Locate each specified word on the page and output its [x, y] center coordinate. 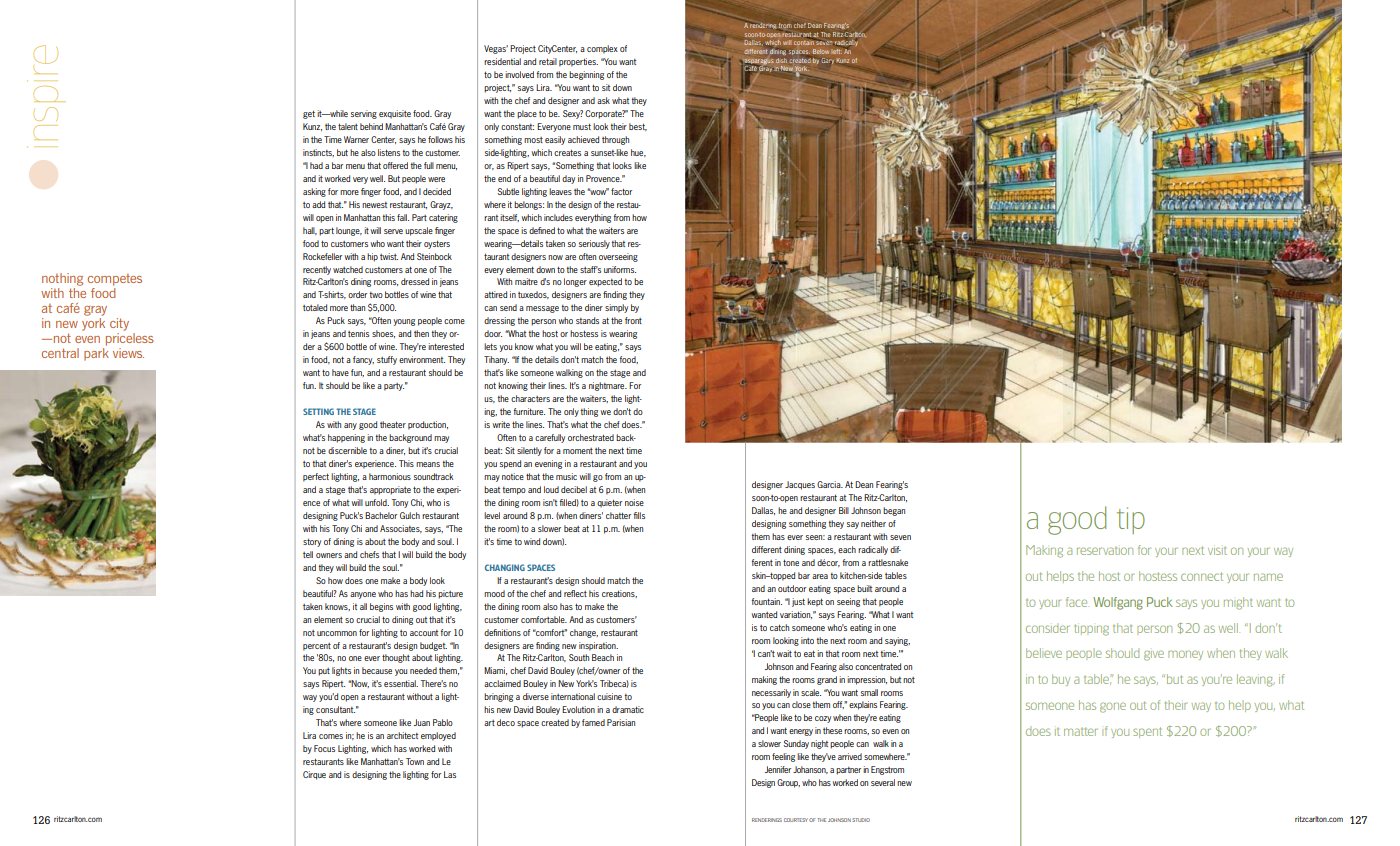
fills [639, 515]
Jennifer [778, 769]
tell [308, 554]
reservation [1105, 551]
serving [364, 114]
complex [602, 49]
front [633, 320]
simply [616, 308]
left [836, 51]
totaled [315, 307]
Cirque [314, 775]
